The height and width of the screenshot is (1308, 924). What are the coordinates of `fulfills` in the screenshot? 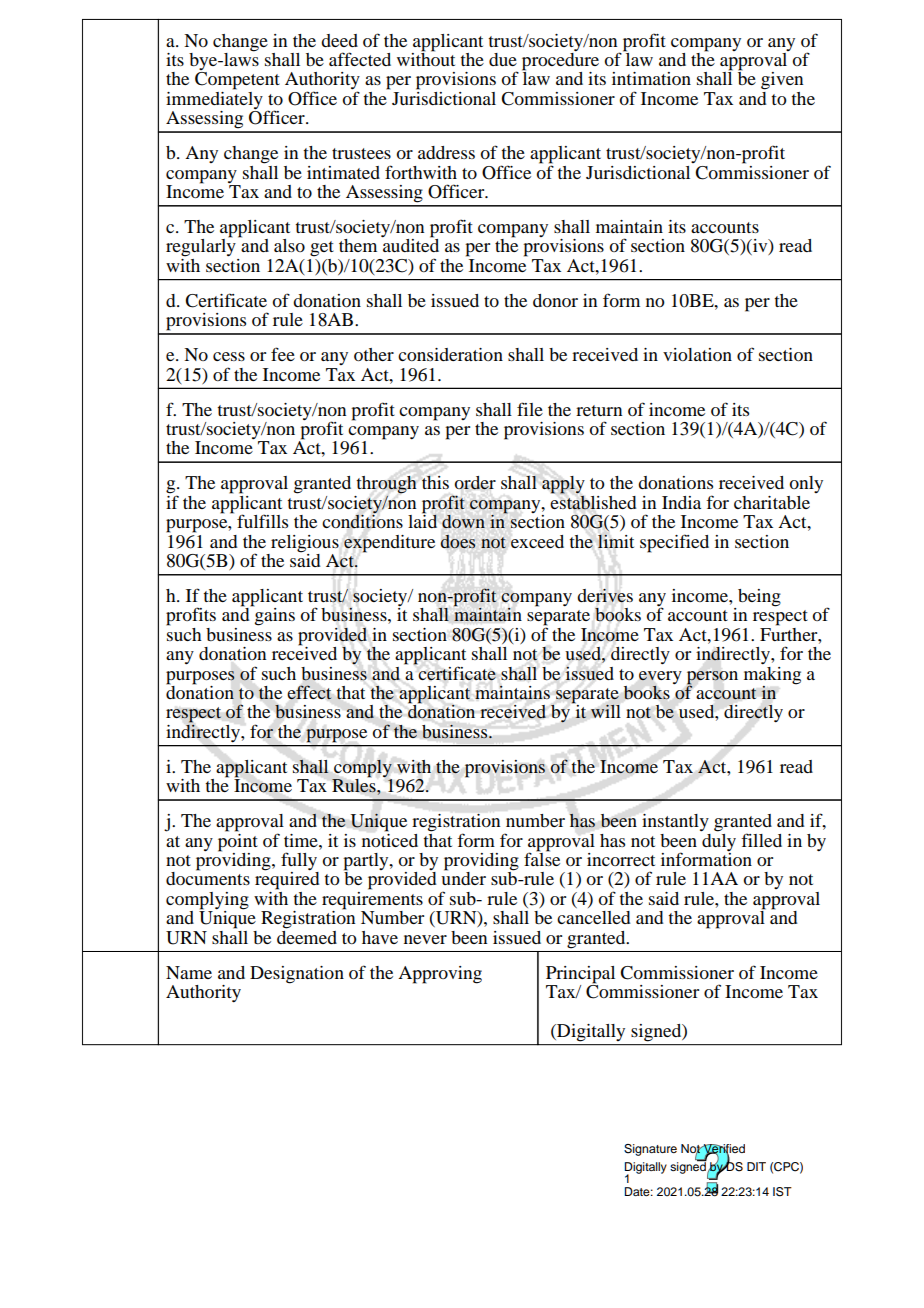 It's located at (262, 521).
